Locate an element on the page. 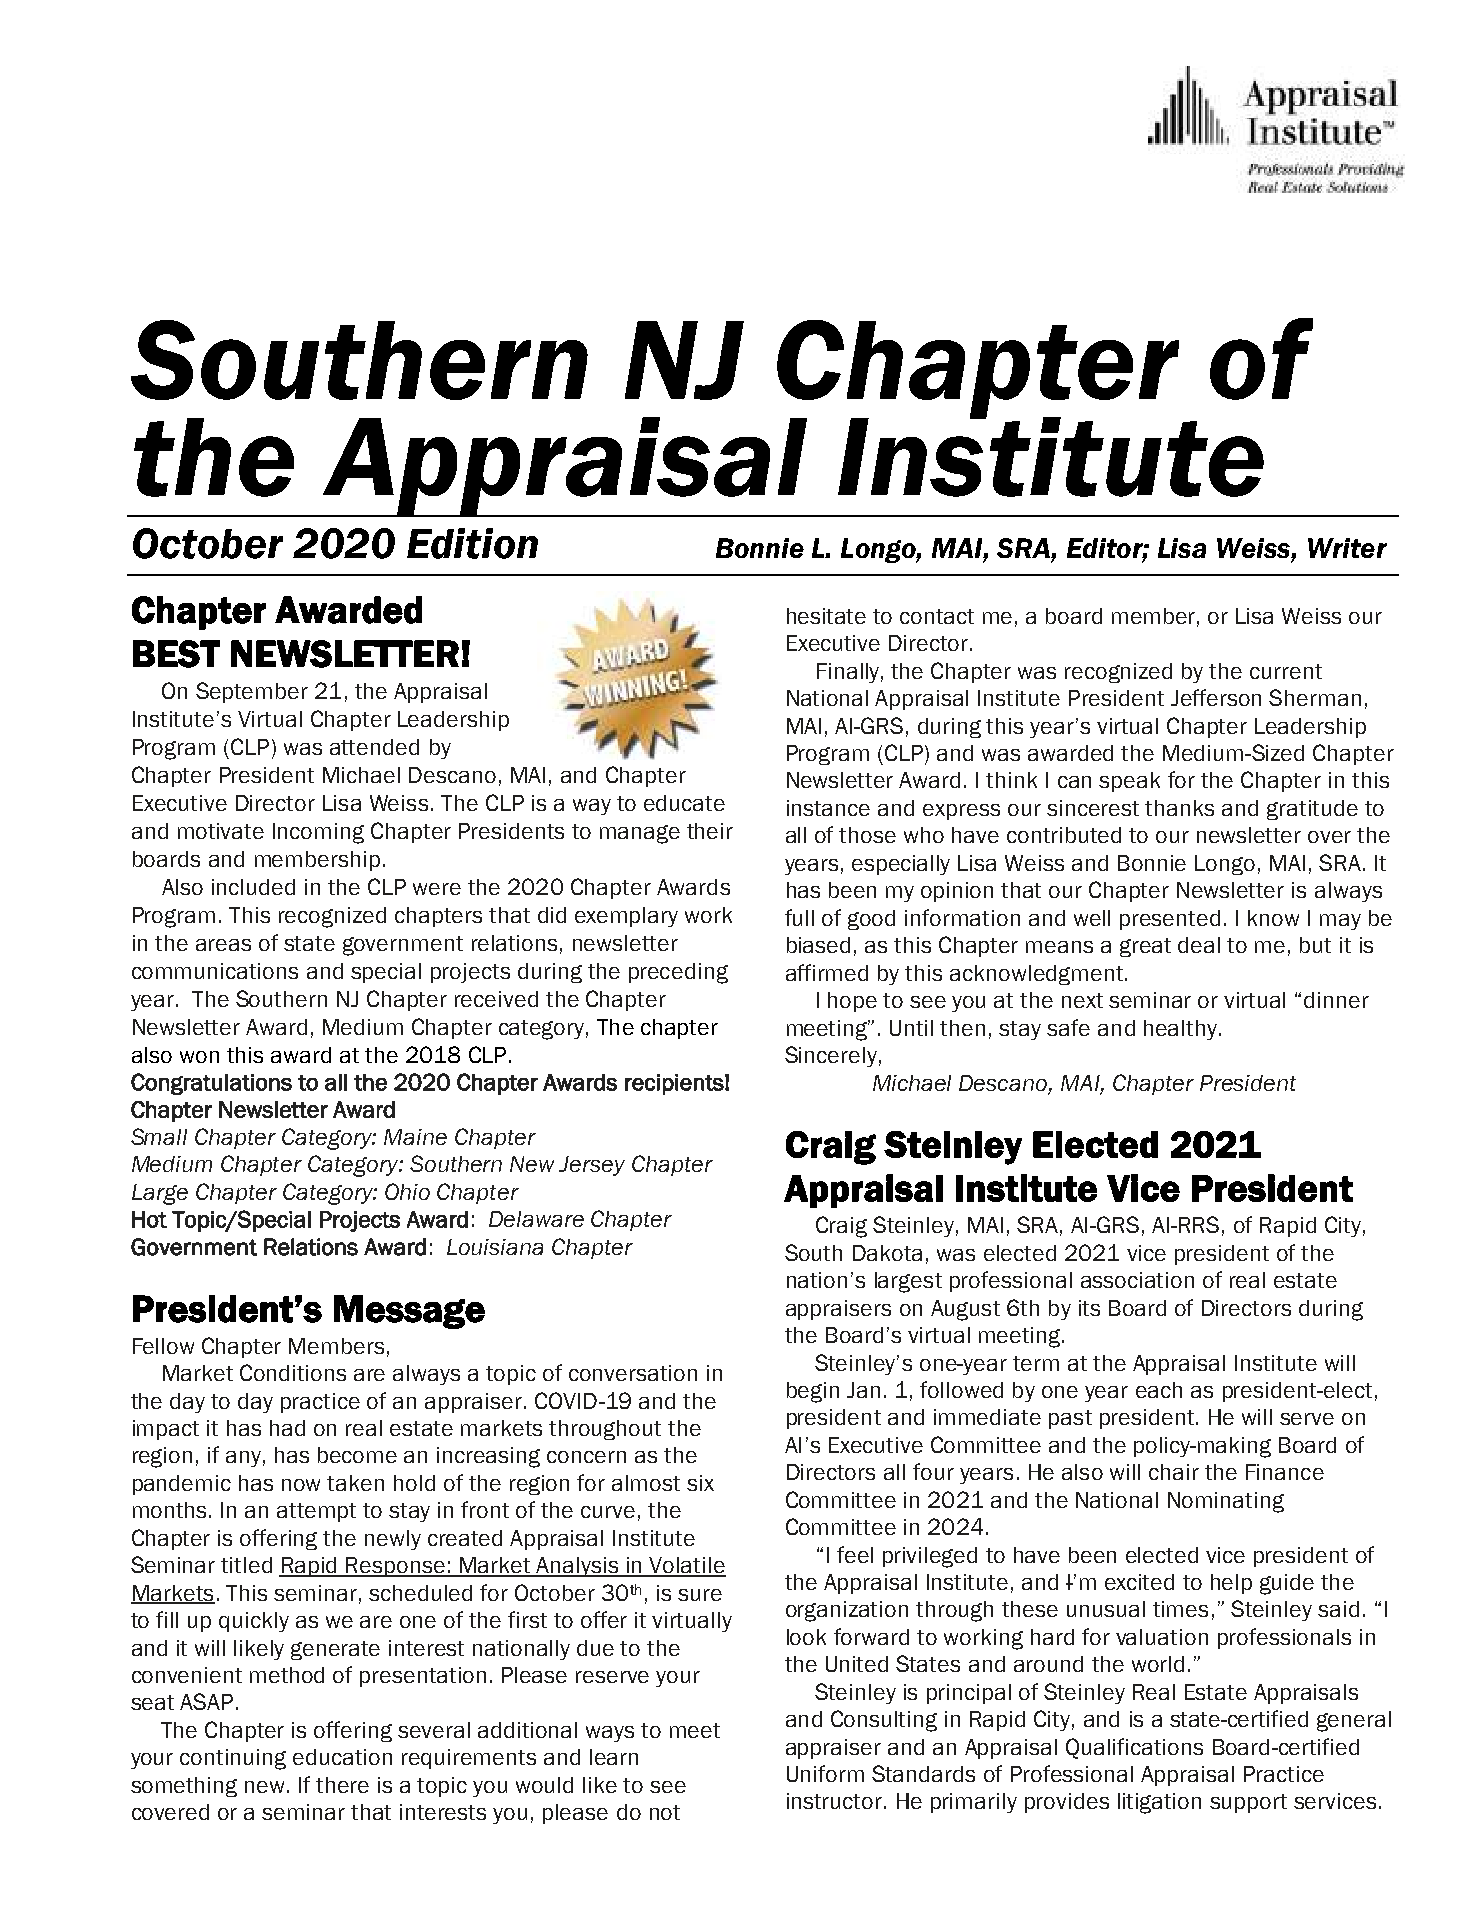 This page has width=1482, height=1917. association is located at coordinates (1137, 1280).
